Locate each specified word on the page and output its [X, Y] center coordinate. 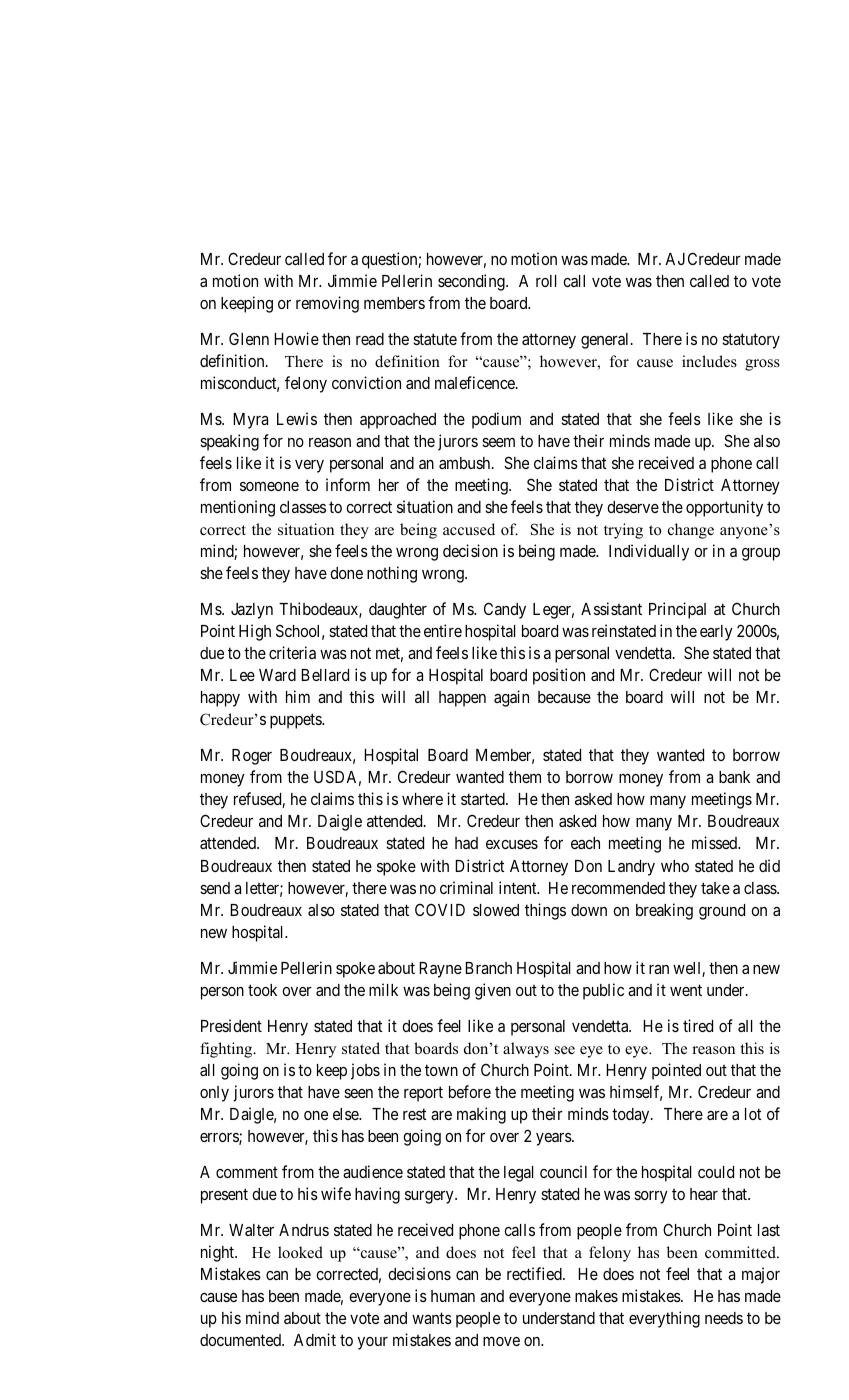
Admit [315, 1339]
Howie [296, 338]
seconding [472, 282]
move [501, 1341]
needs [724, 1318]
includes [709, 361]
